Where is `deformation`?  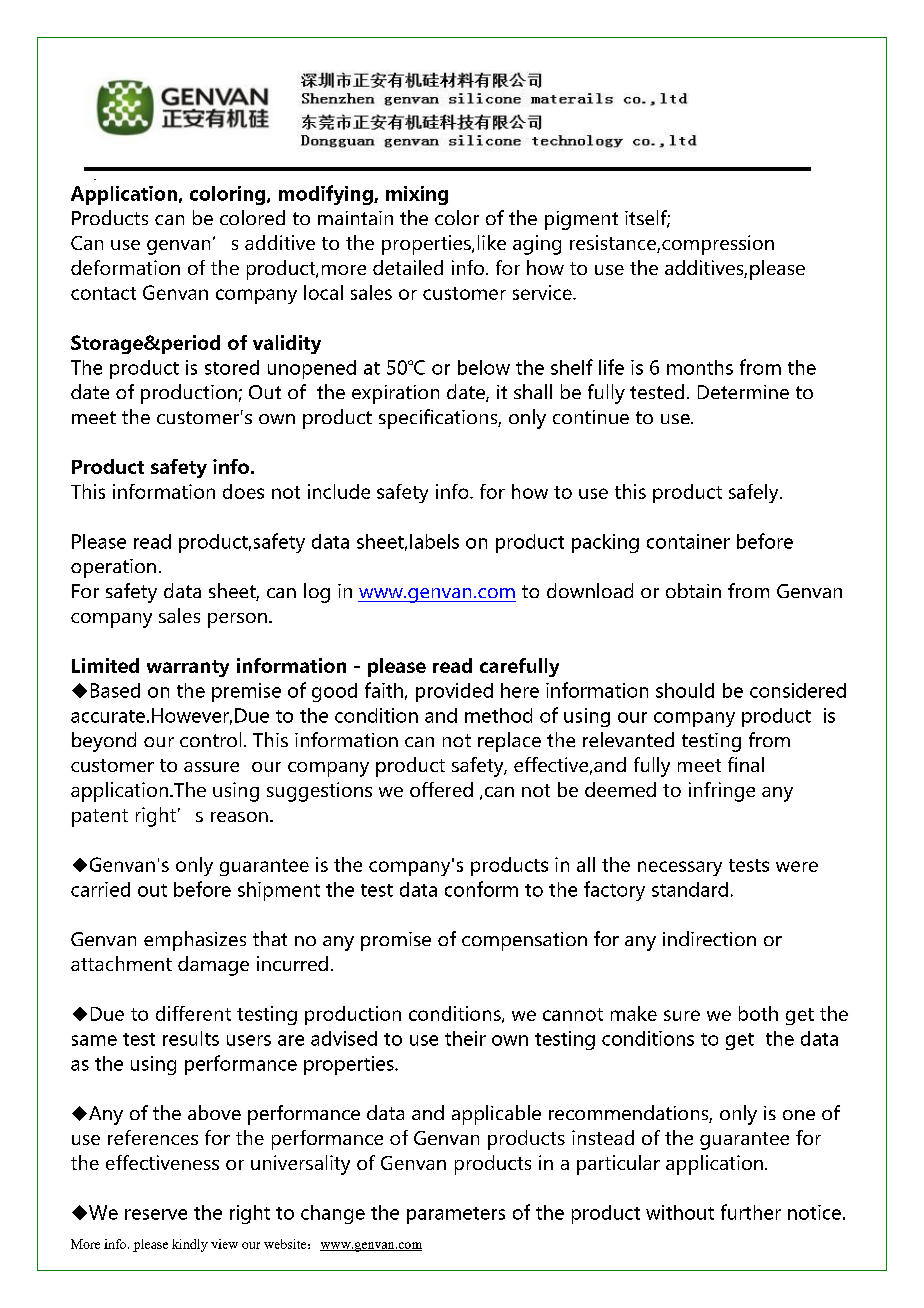 deformation is located at coordinates (125, 267).
